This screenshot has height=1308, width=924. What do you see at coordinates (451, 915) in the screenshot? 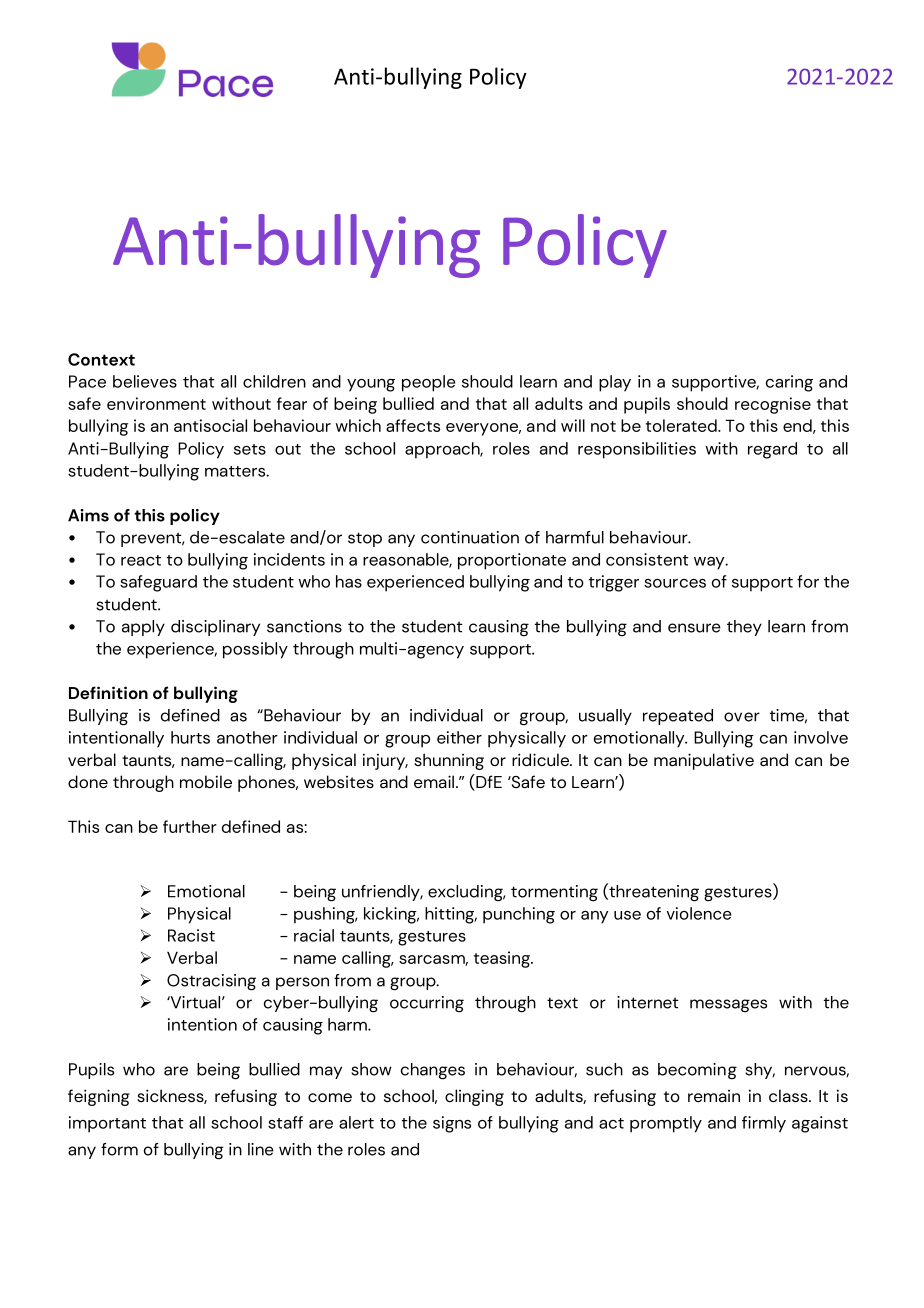
I see `hitting` at bounding box center [451, 915].
